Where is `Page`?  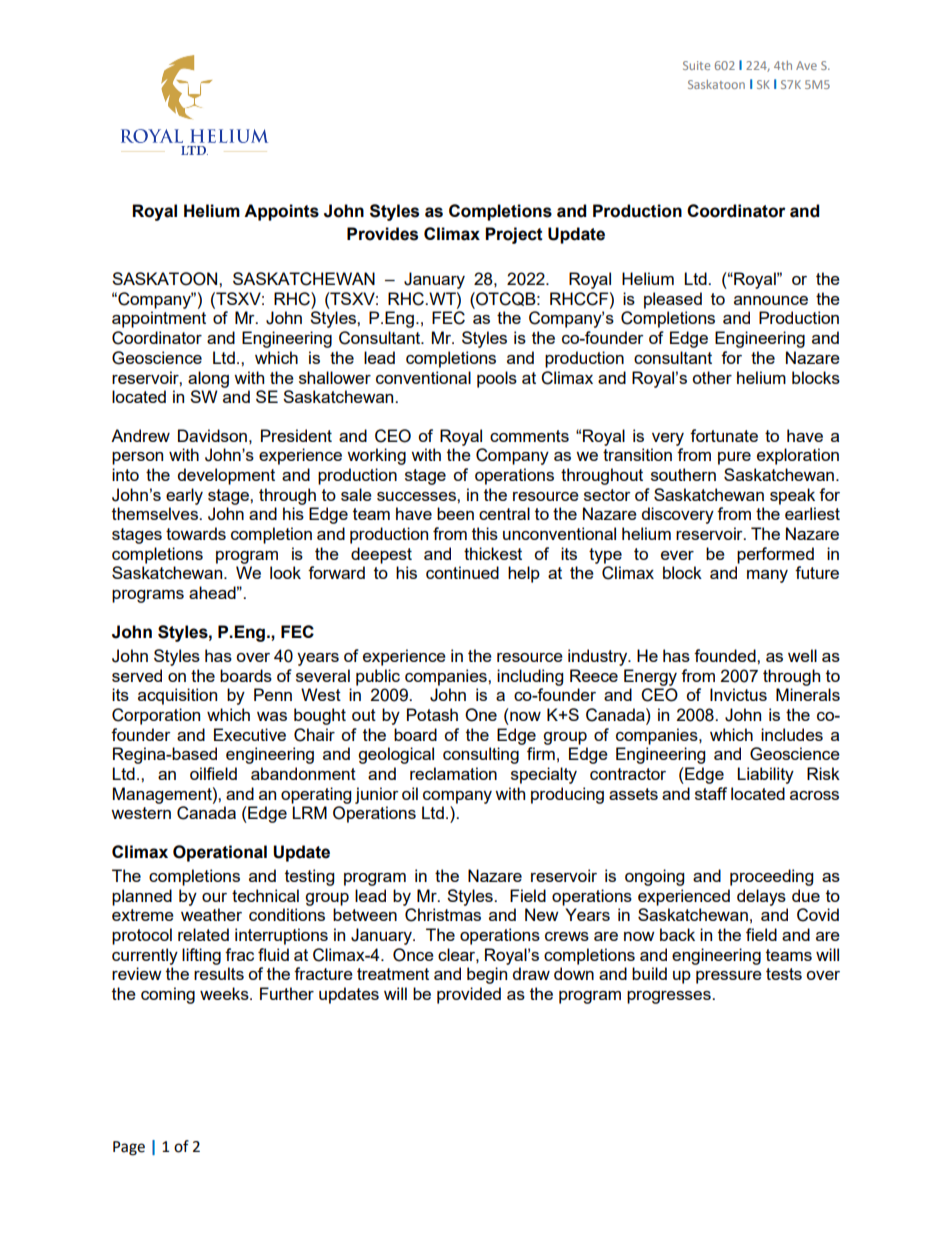 Page is located at coordinates (129, 1148).
